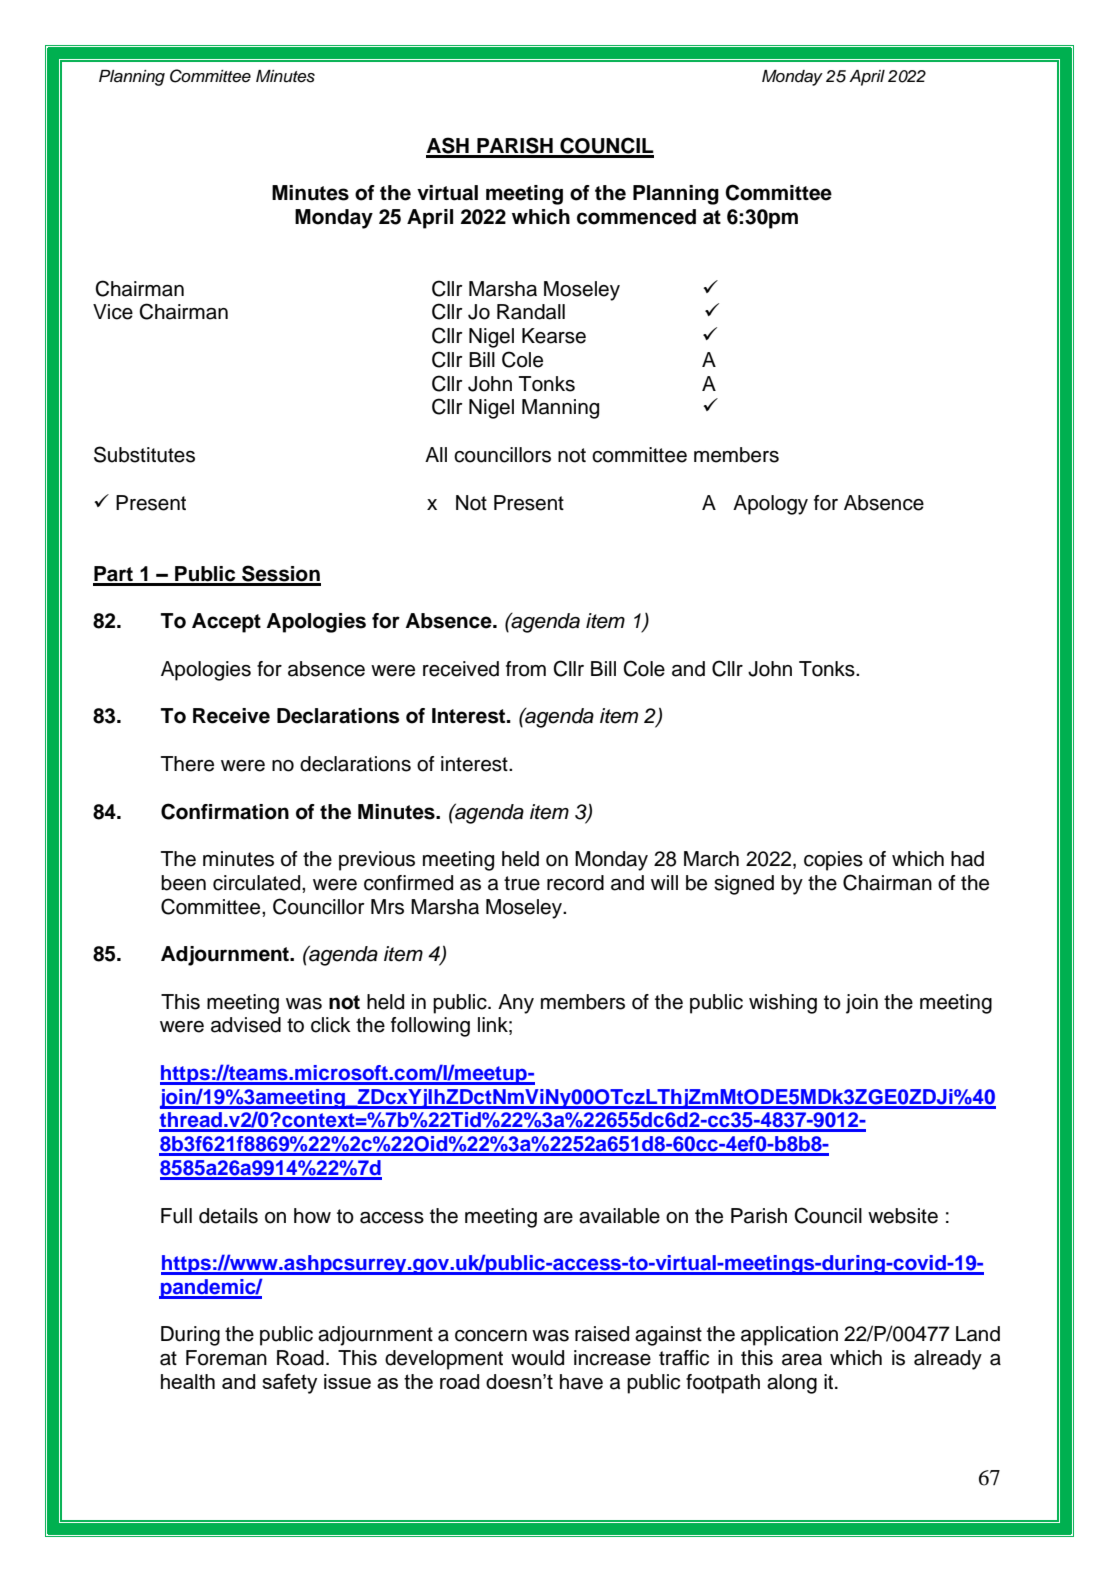  I want to click on commenced, so click(636, 217).
